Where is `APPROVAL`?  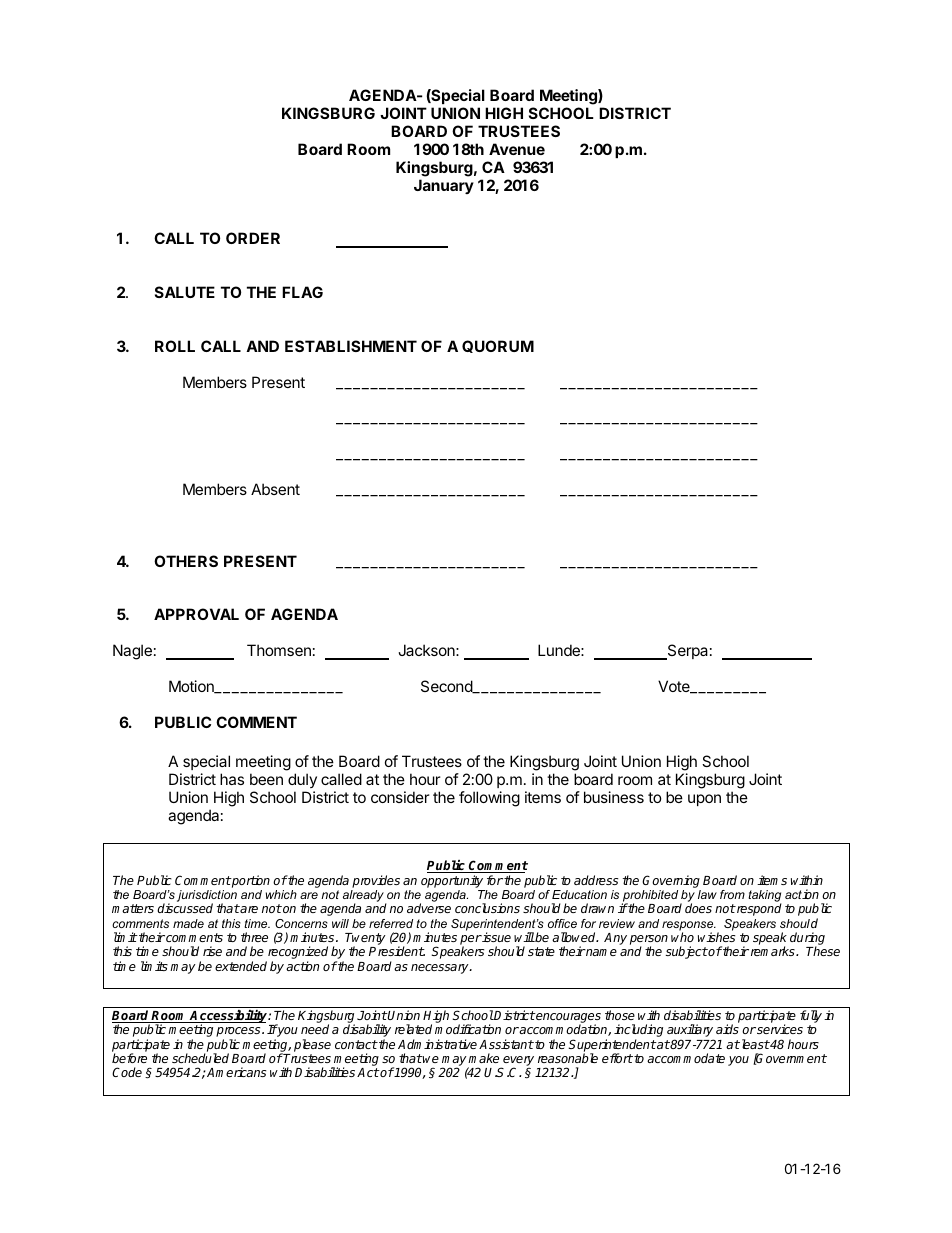 APPROVAL is located at coordinates (196, 614).
